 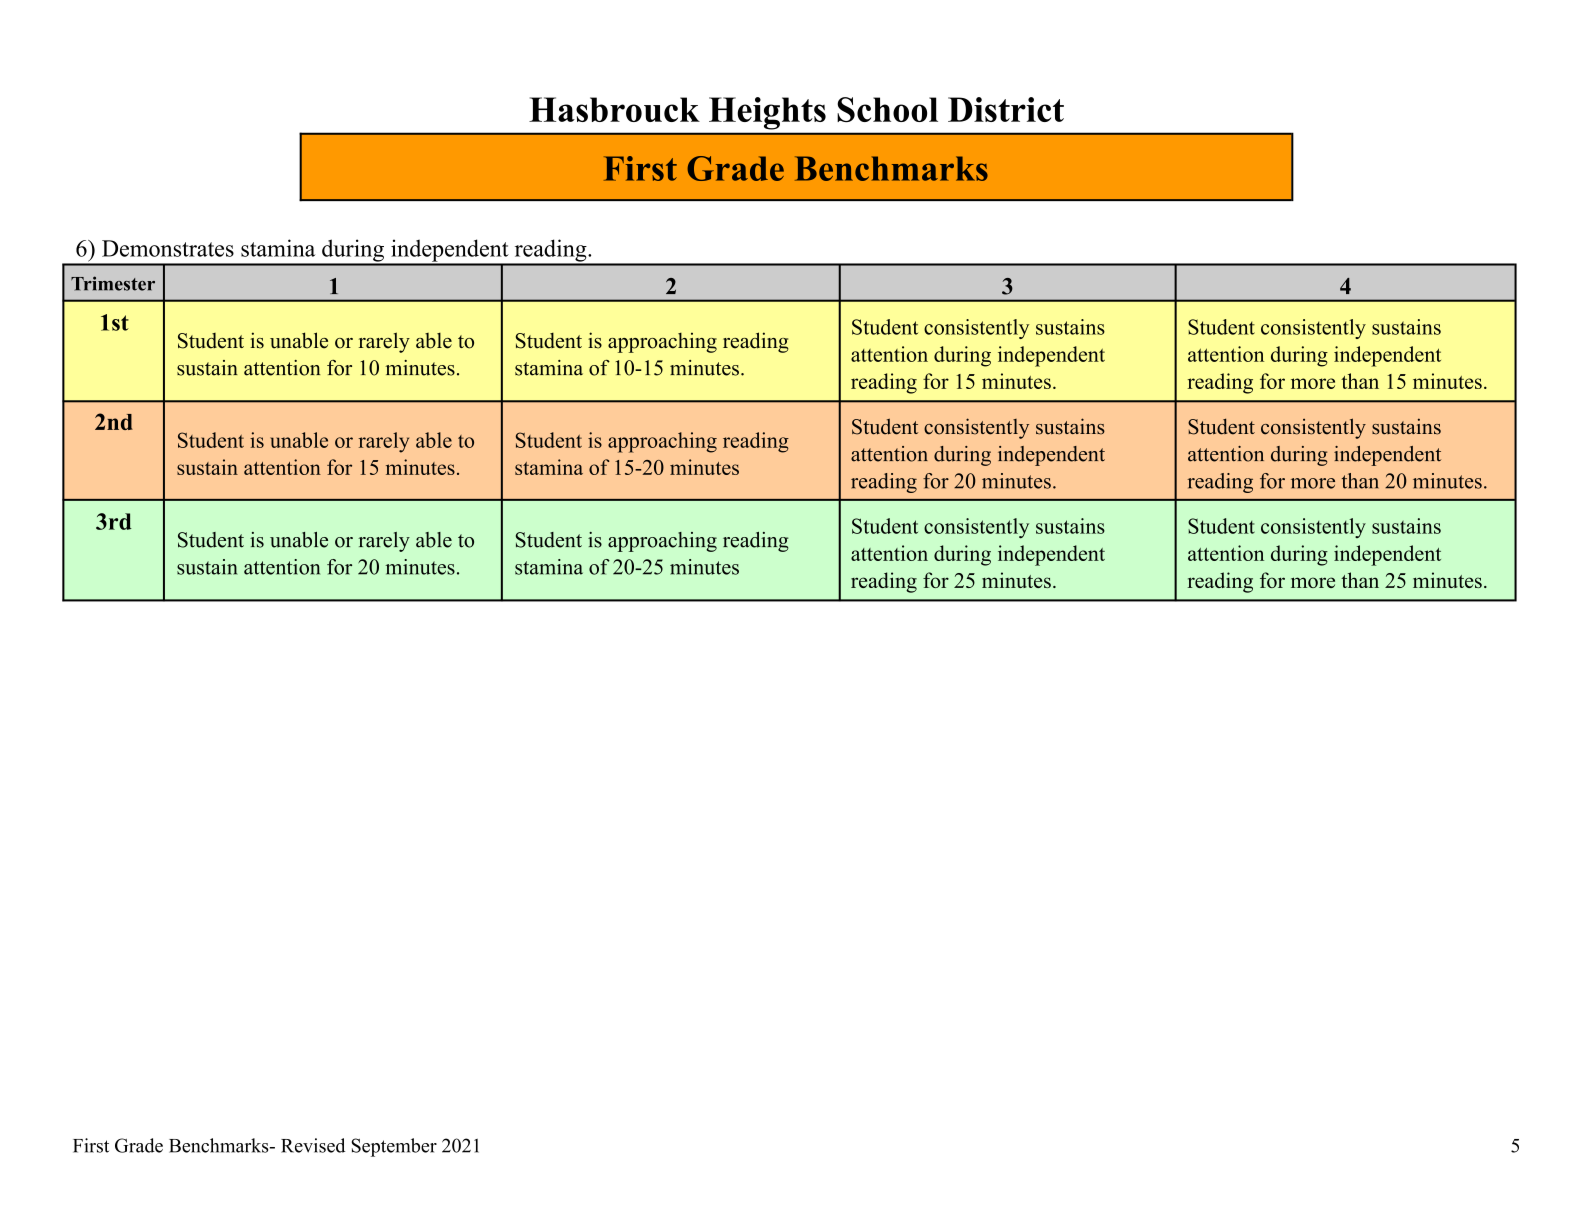 What do you see at coordinates (1006, 109) in the image?
I see `District` at bounding box center [1006, 109].
